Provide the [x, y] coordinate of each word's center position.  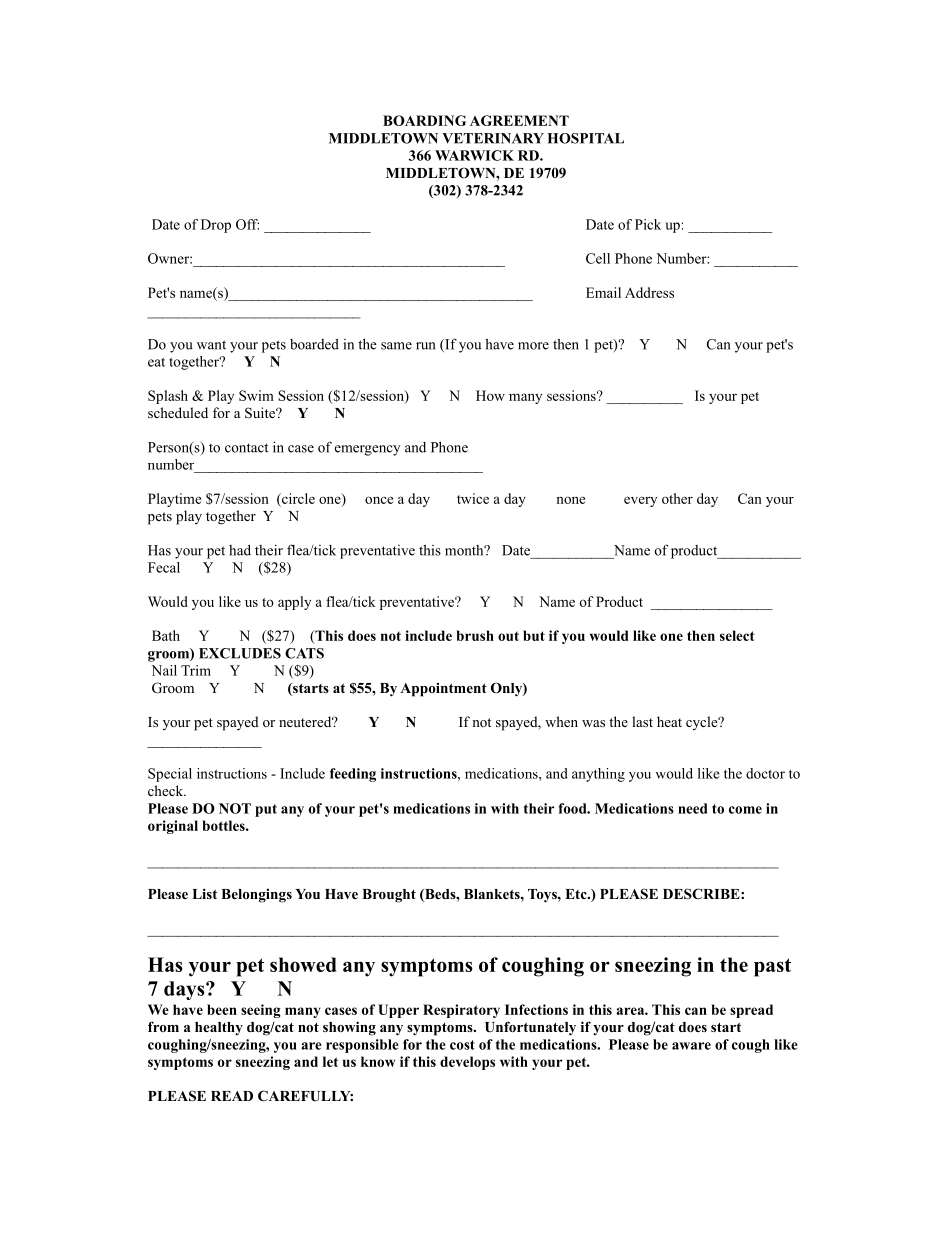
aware [691, 1046]
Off [247, 224]
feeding [353, 775]
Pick [648, 224]
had [240, 550]
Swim [256, 395]
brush [475, 635]
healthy [219, 1028]
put [266, 810]
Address [649, 292]
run [426, 346]
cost [462, 1045]
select [737, 635]
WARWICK [474, 155]
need [692, 808]
